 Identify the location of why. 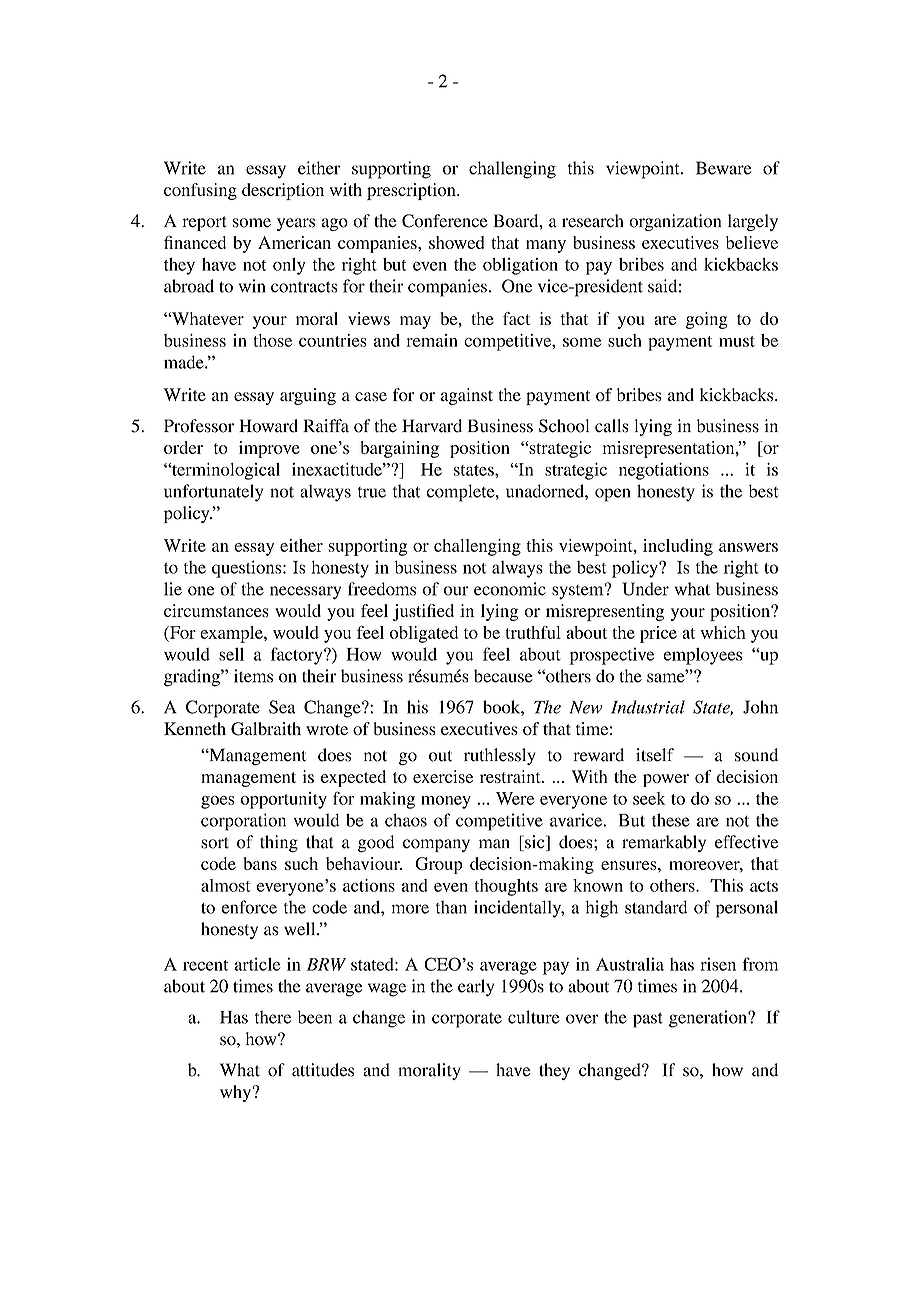
(236, 1093).
